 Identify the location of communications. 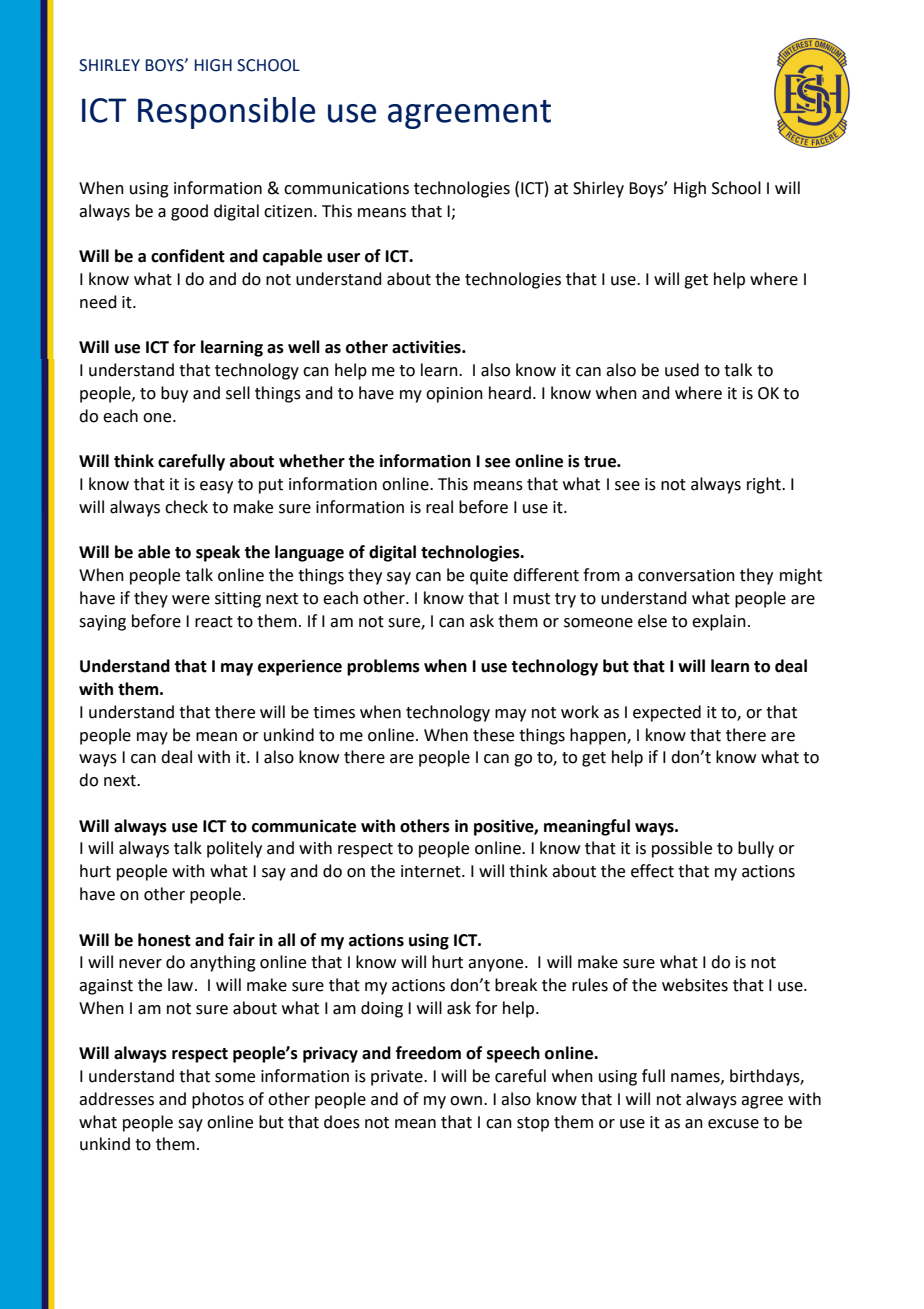
(346, 188).
